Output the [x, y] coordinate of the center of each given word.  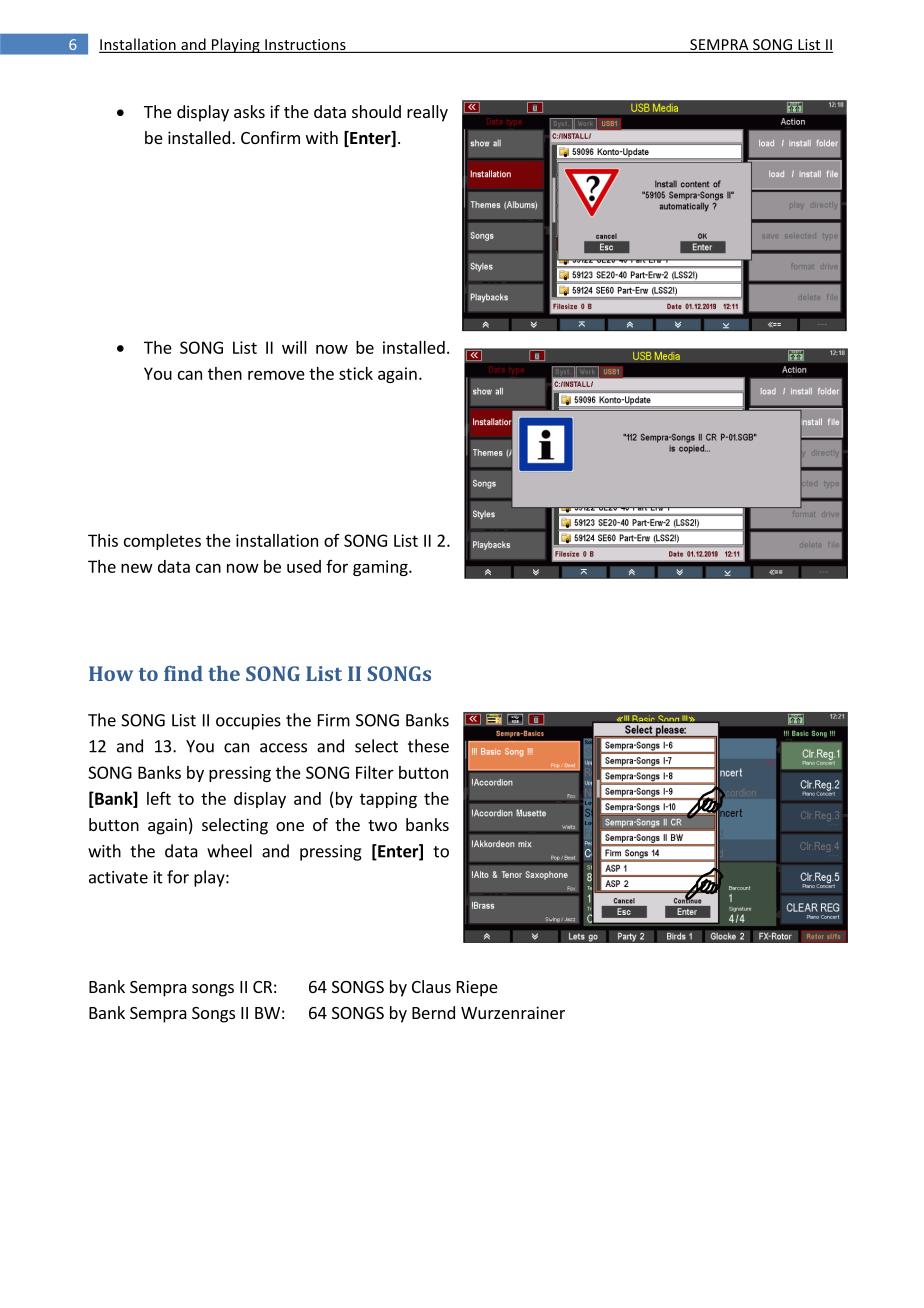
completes [162, 542]
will [294, 347]
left [159, 798]
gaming [381, 568]
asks [249, 111]
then [225, 373]
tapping [388, 800]
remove [276, 375]
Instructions [305, 46]
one [290, 826]
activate [118, 877]
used [304, 566]
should [376, 111]
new [137, 568]
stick [356, 373]
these [428, 746]
